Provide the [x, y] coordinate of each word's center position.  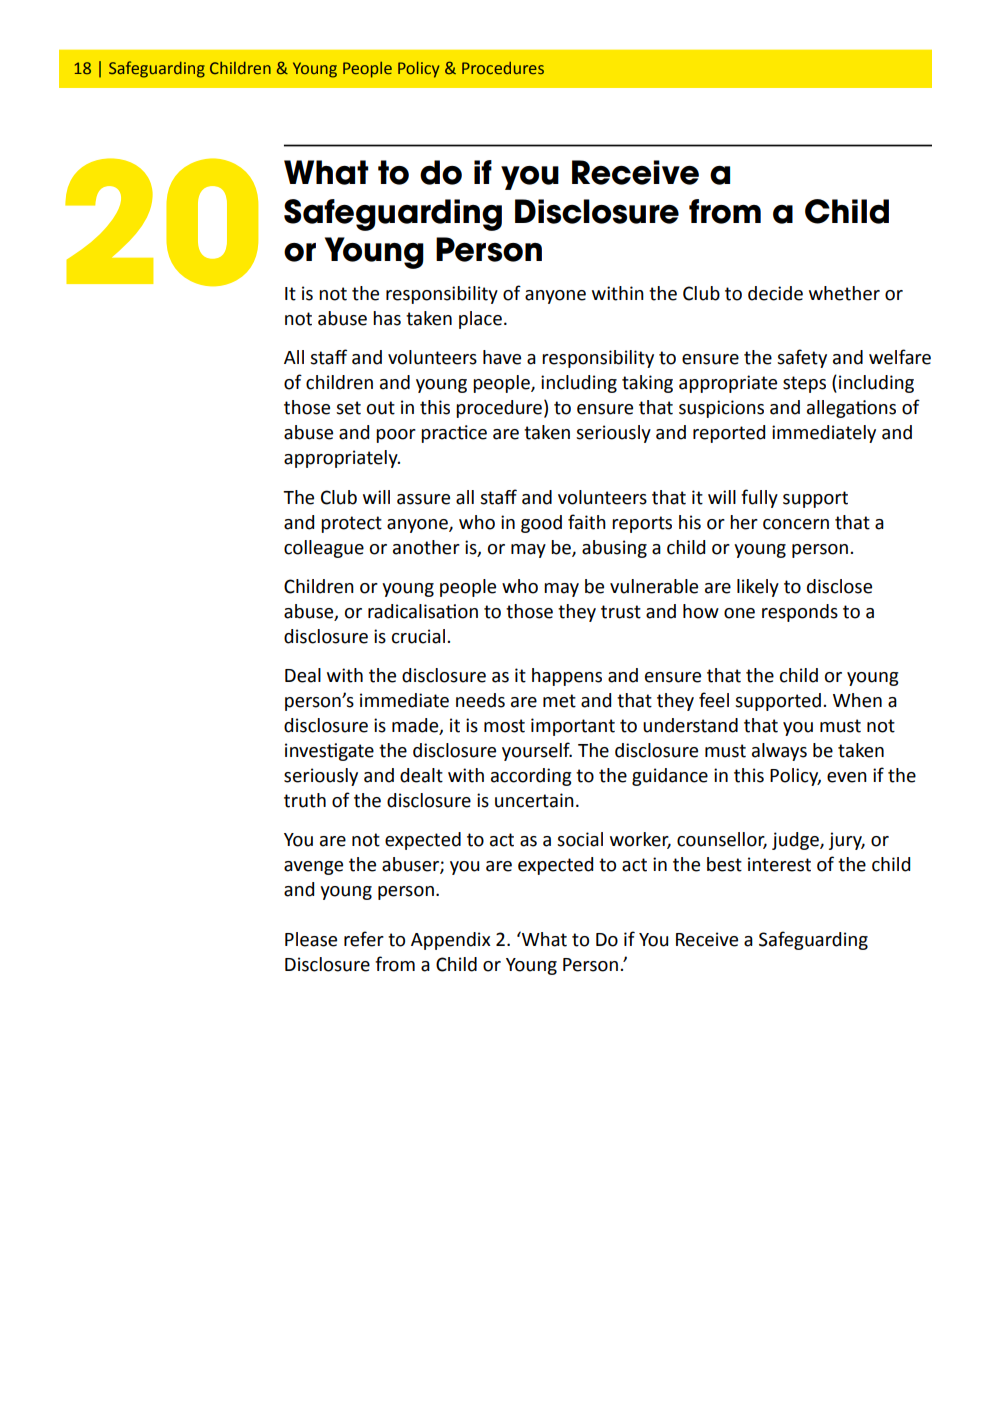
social [580, 839]
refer [364, 939]
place [480, 320]
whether [844, 293]
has [387, 318]
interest [779, 864]
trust [621, 612]
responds [800, 613]
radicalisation [423, 611]
